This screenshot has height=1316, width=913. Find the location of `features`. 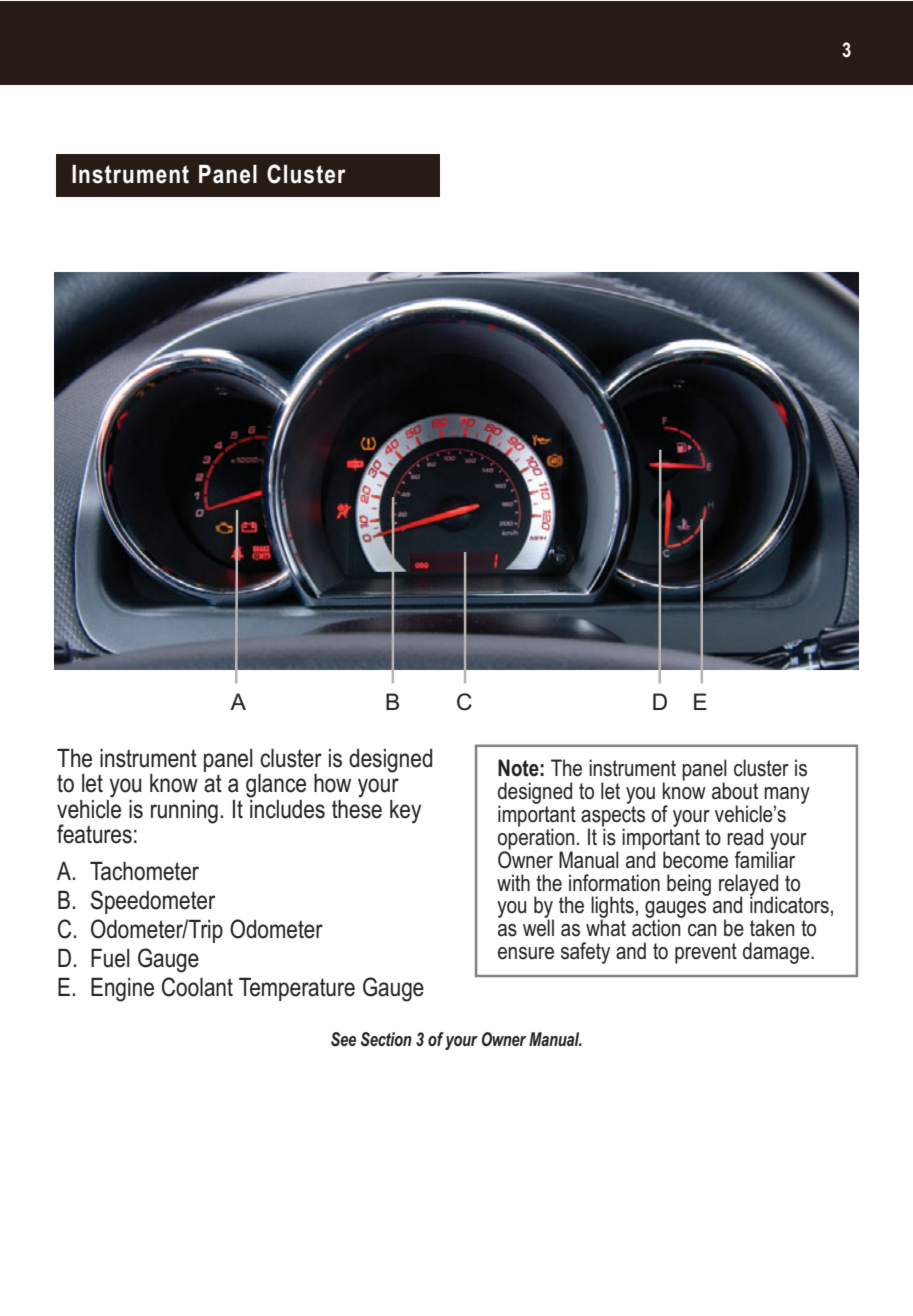

features is located at coordinates (94, 834).
